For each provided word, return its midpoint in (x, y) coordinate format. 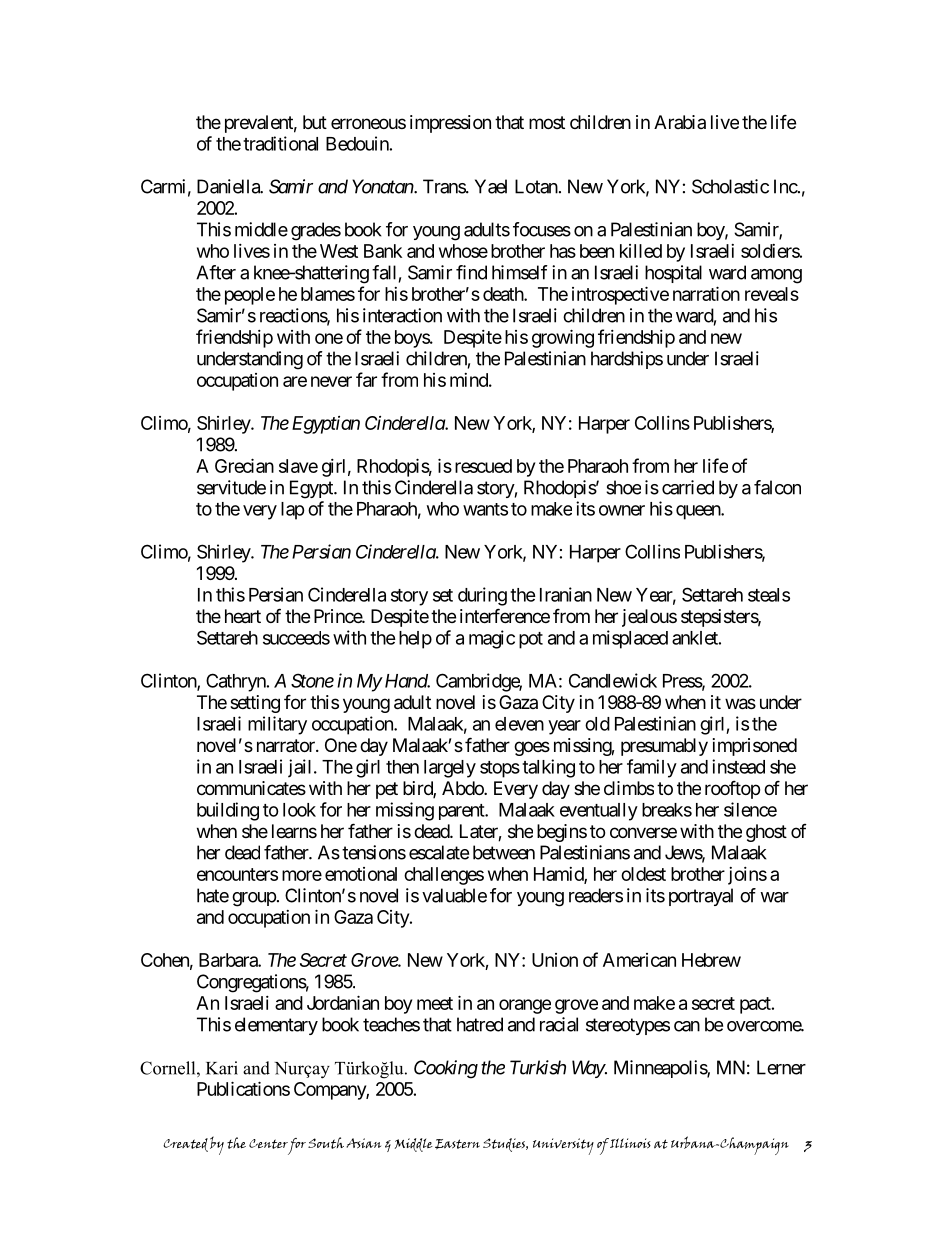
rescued (483, 466)
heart (243, 616)
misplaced (630, 639)
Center (268, 1144)
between (504, 852)
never (331, 381)
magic (492, 639)
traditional (280, 143)
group (254, 899)
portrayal (701, 897)
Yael (491, 186)
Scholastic (730, 186)
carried (688, 487)
